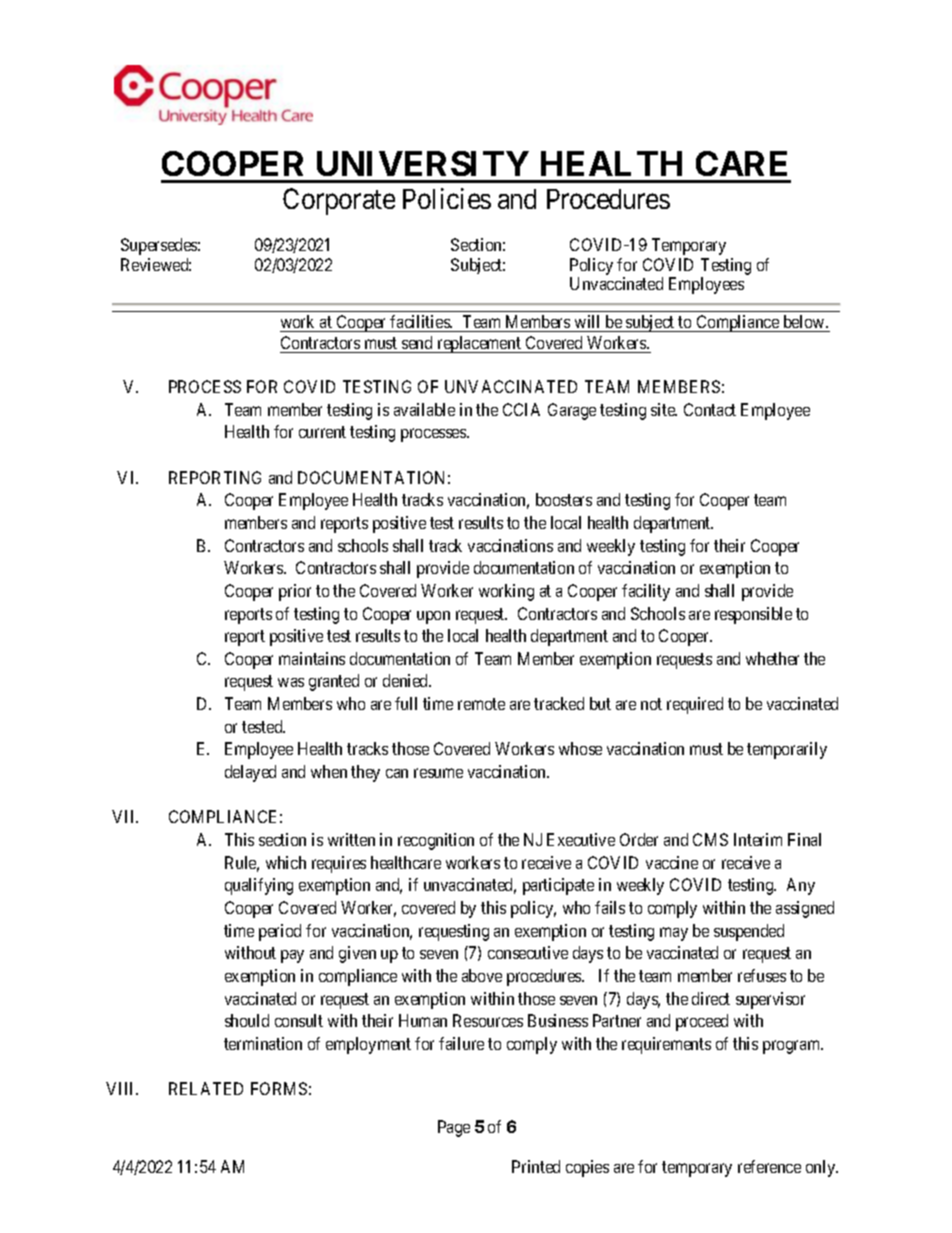  What do you see at coordinates (286, 862) in the screenshot?
I see `which` at bounding box center [286, 862].
